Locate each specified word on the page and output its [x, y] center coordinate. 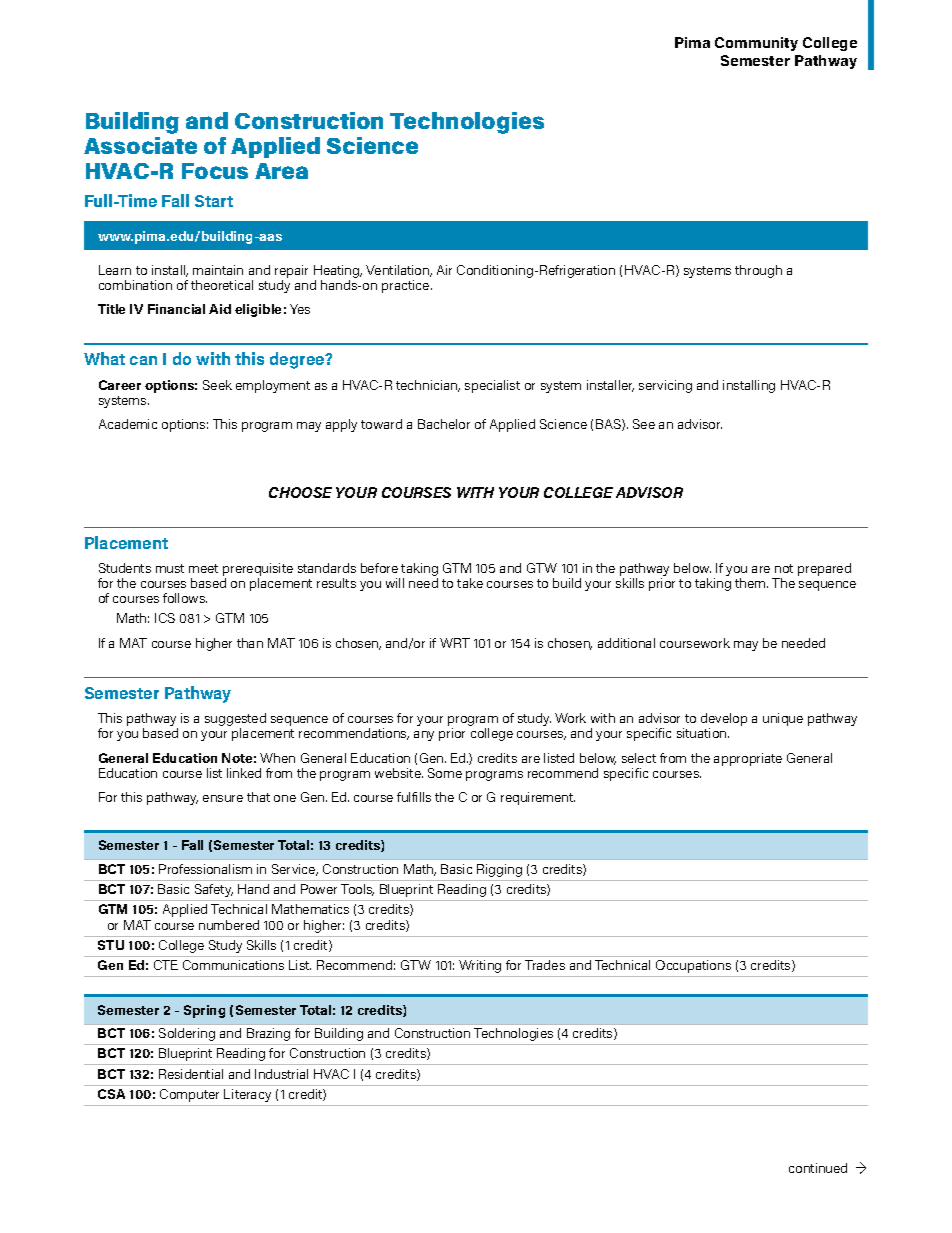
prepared [824, 569]
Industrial [281, 1074]
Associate [140, 145]
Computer [189, 1095]
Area [281, 171]
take [470, 583]
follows [185, 598]
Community [756, 44]
